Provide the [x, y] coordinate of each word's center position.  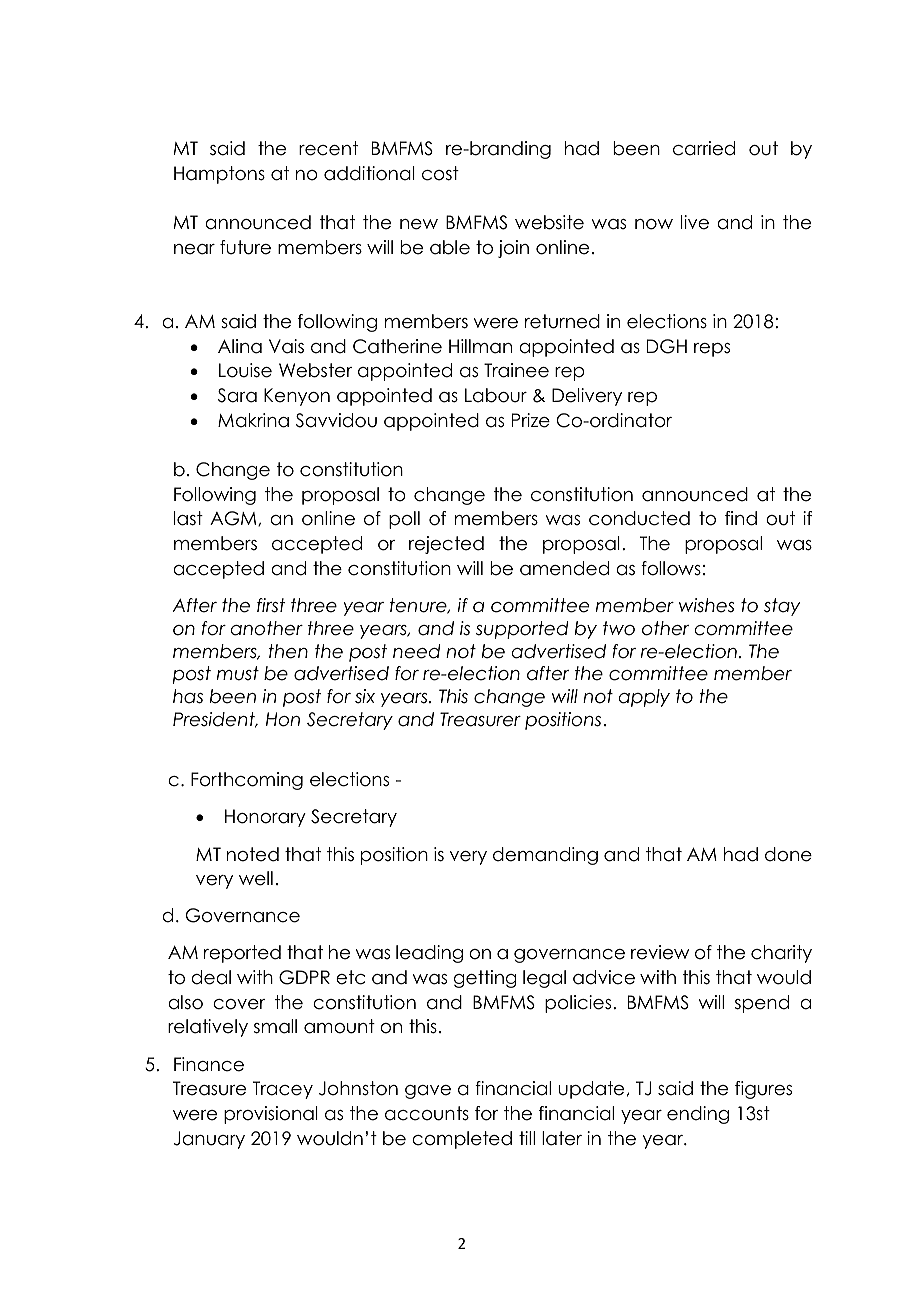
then [288, 651]
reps [712, 350]
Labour [496, 395]
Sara [237, 395]
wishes [706, 605]
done [788, 854]
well [256, 878]
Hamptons [219, 175]
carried [704, 148]
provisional [271, 1115]
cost [440, 173]
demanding [545, 856]
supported [522, 630]
